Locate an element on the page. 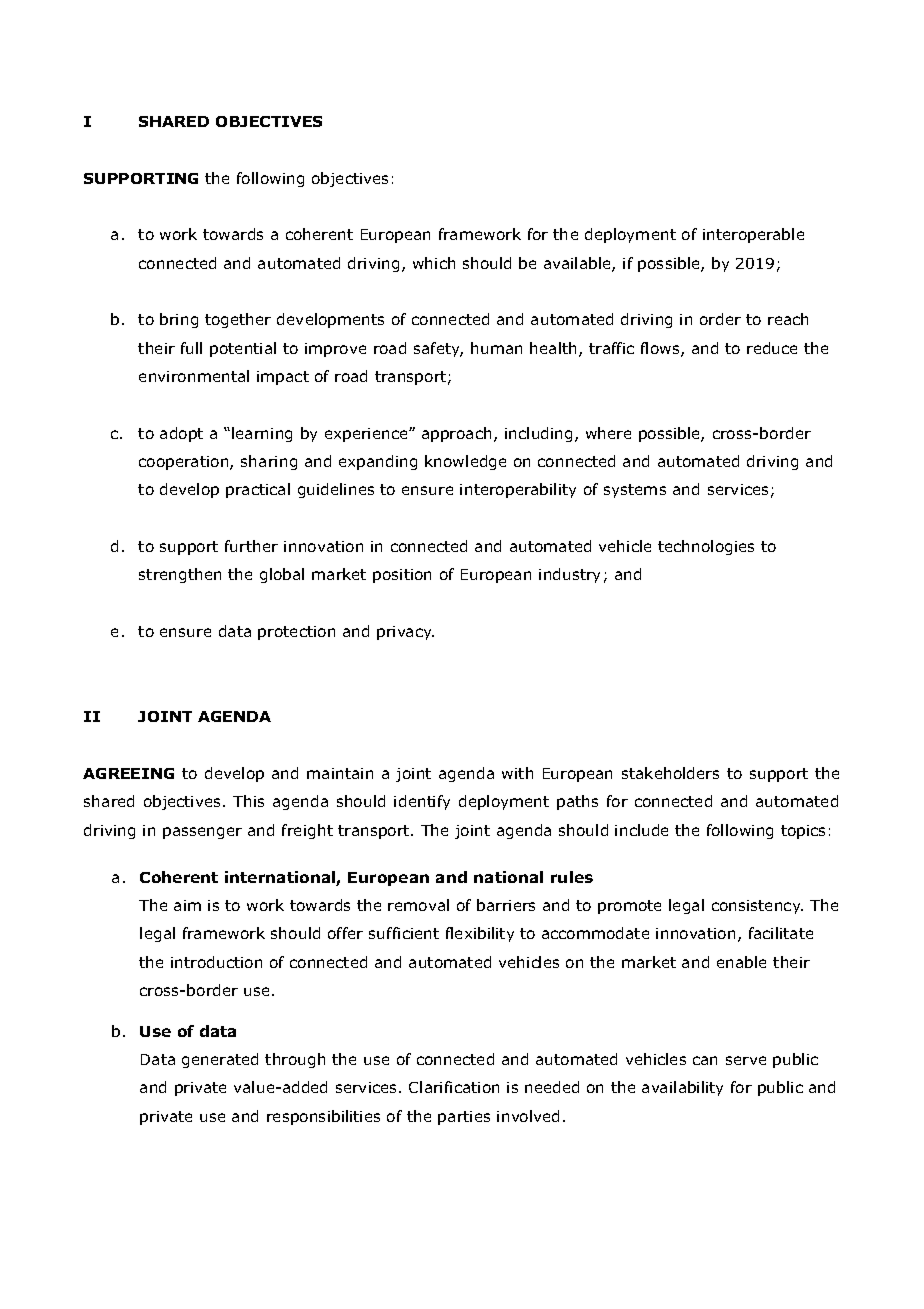 Image resolution: width=924 pixels, height=1309 pixels. Clarification is located at coordinates (454, 1087).
